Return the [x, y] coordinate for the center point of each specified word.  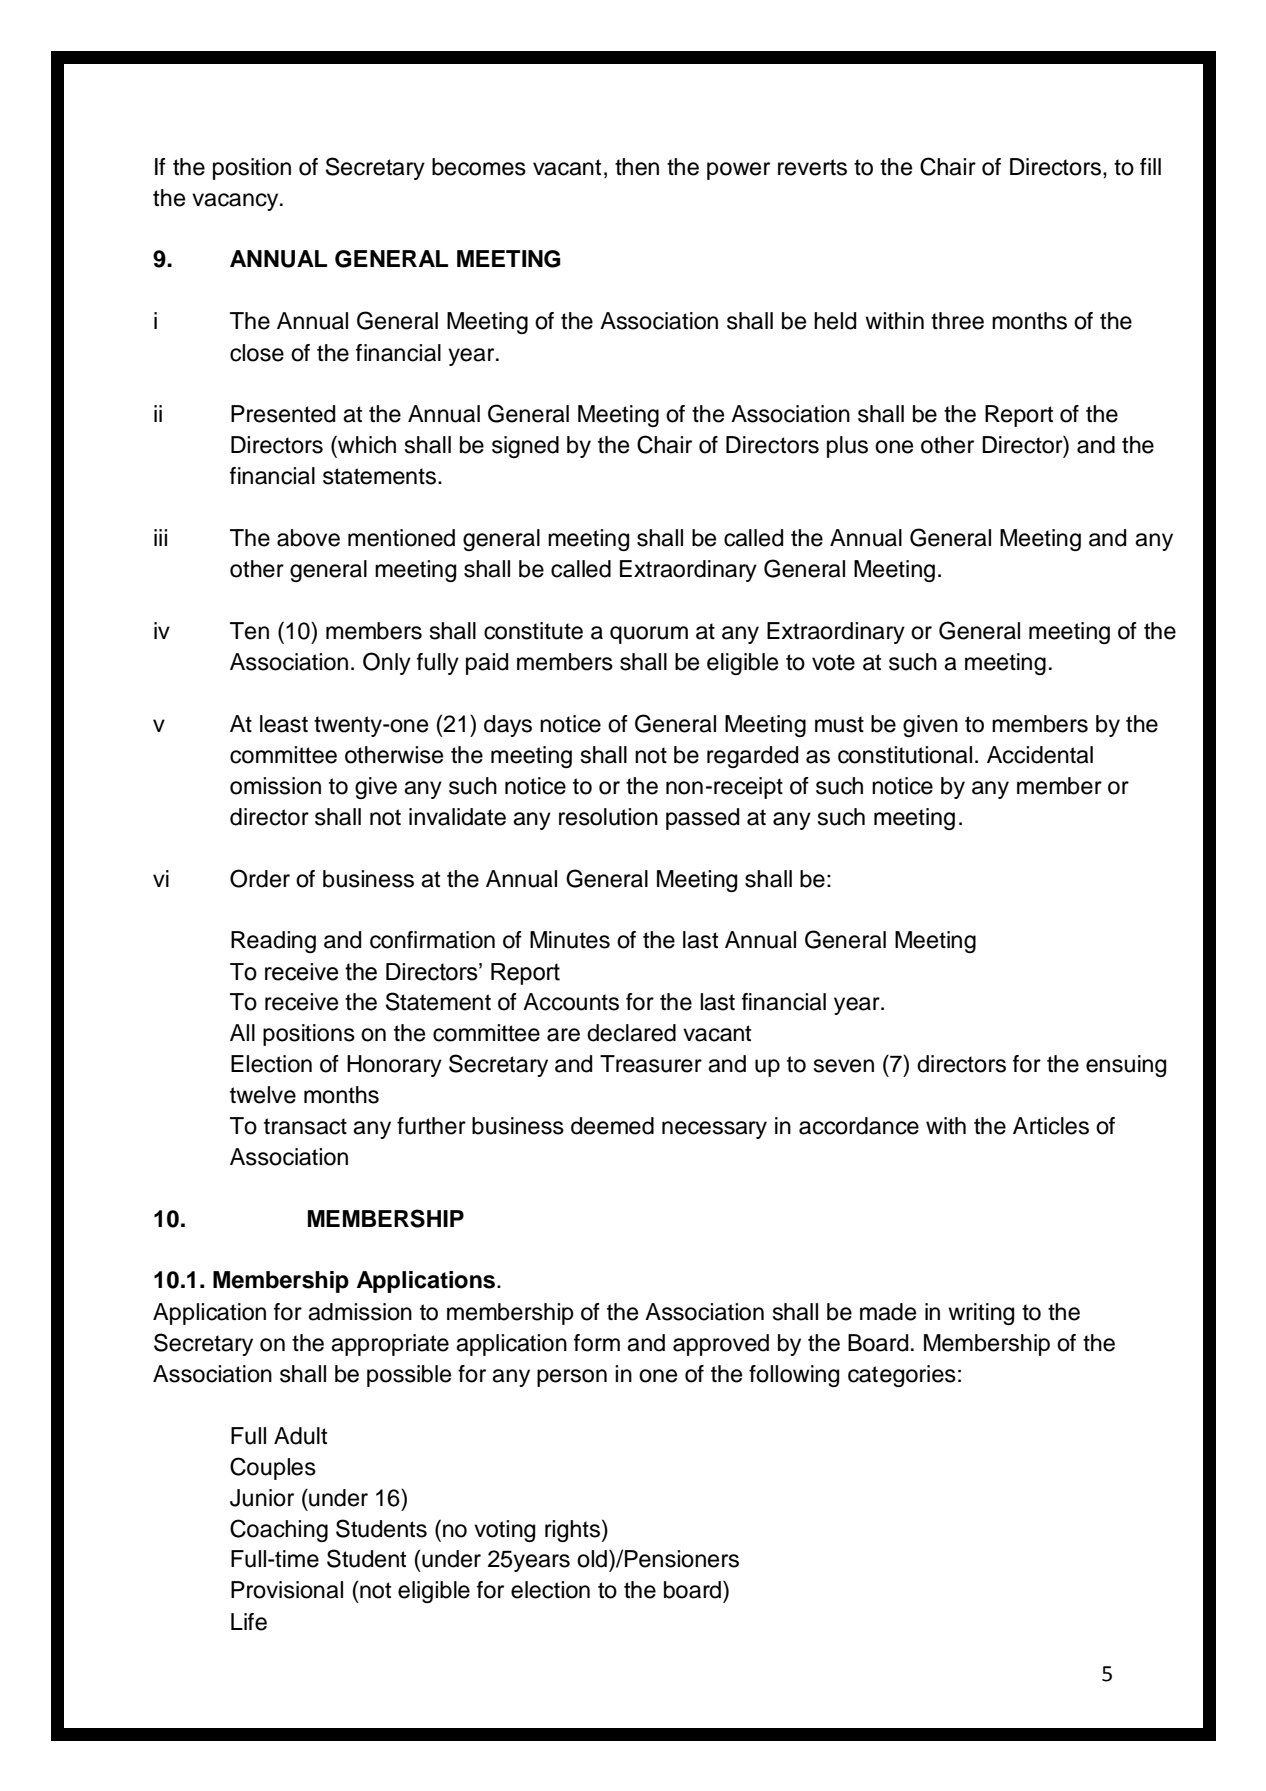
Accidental [1040, 755]
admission [360, 1312]
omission [275, 786]
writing [981, 1314]
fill [1150, 166]
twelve [263, 1095]
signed [525, 447]
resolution [608, 817]
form [597, 1343]
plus [847, 447]
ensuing [1126, 1066]
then [637, 167]
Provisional [287, 1590]
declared [631, 1033]
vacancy [236, 202]
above [308, 538]
